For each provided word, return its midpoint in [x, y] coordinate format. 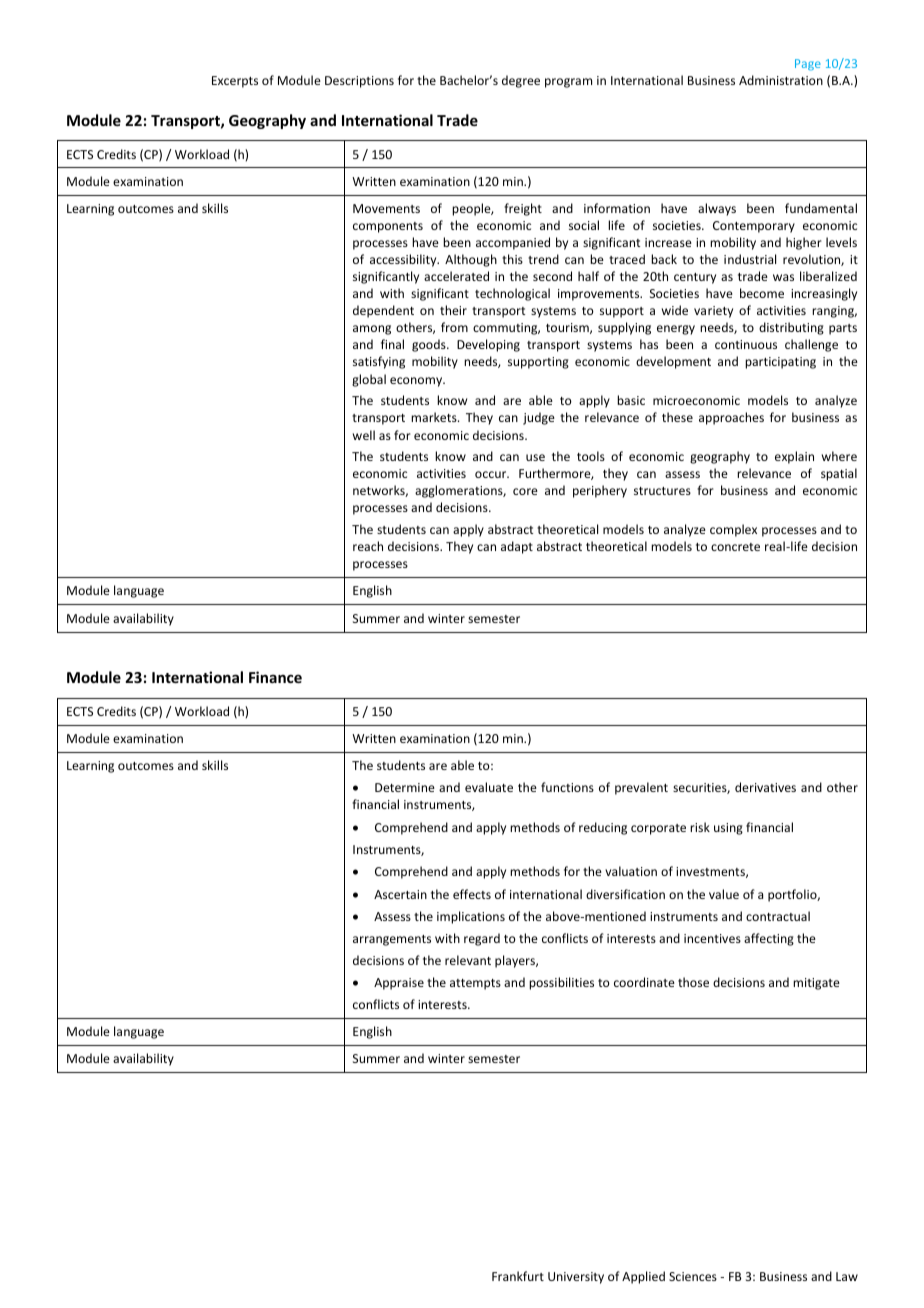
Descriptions [359, 82]
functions [567, 787]
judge [539, 418]
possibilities [561, 983]
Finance [275, 677]
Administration [781, 80]
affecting [769, 939]
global [369, 380]
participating [780, 363]
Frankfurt [518, 1276]
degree [521, 81]
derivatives [765, 787]
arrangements [392, 940]
